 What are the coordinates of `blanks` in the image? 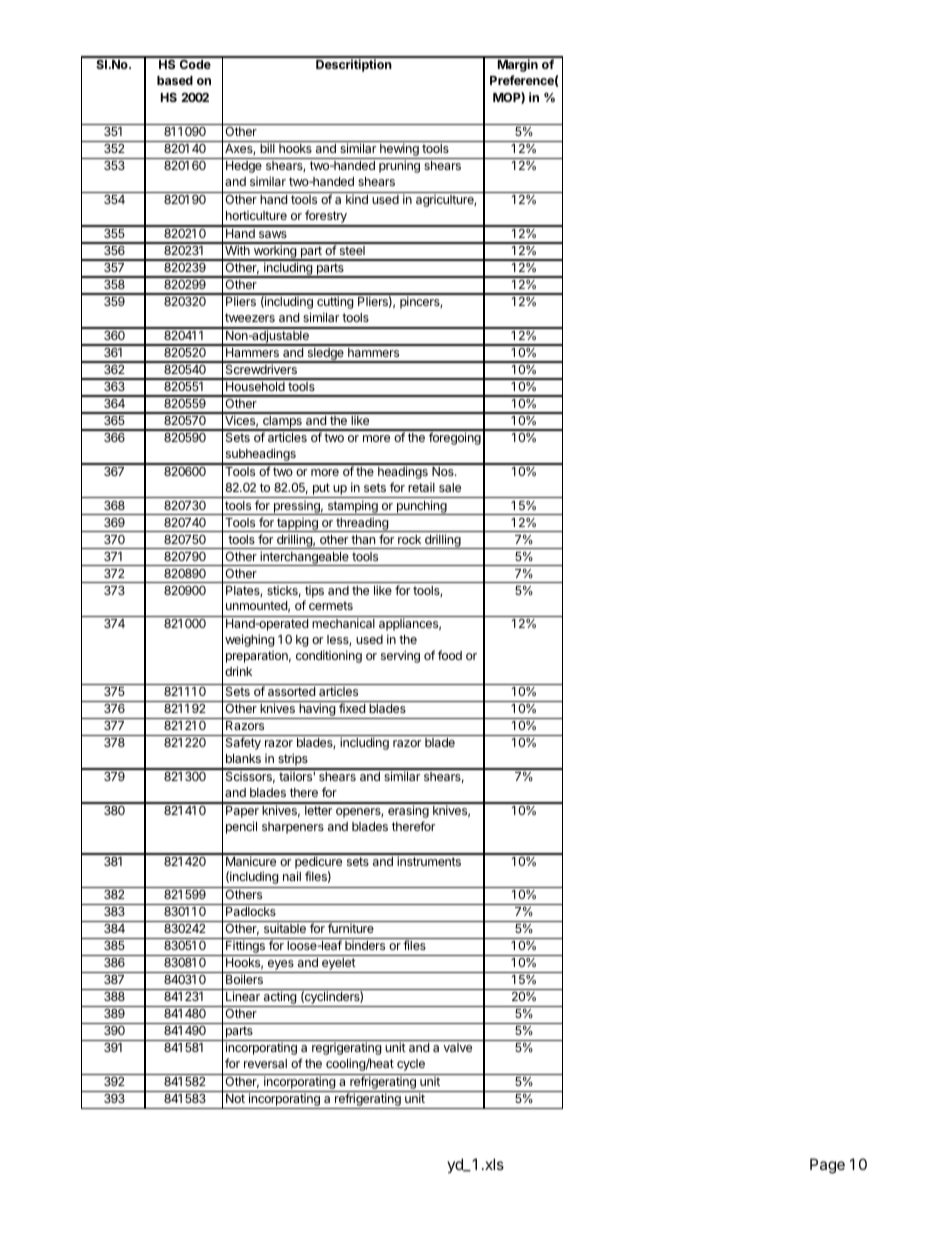 It's located at (243, 758).
